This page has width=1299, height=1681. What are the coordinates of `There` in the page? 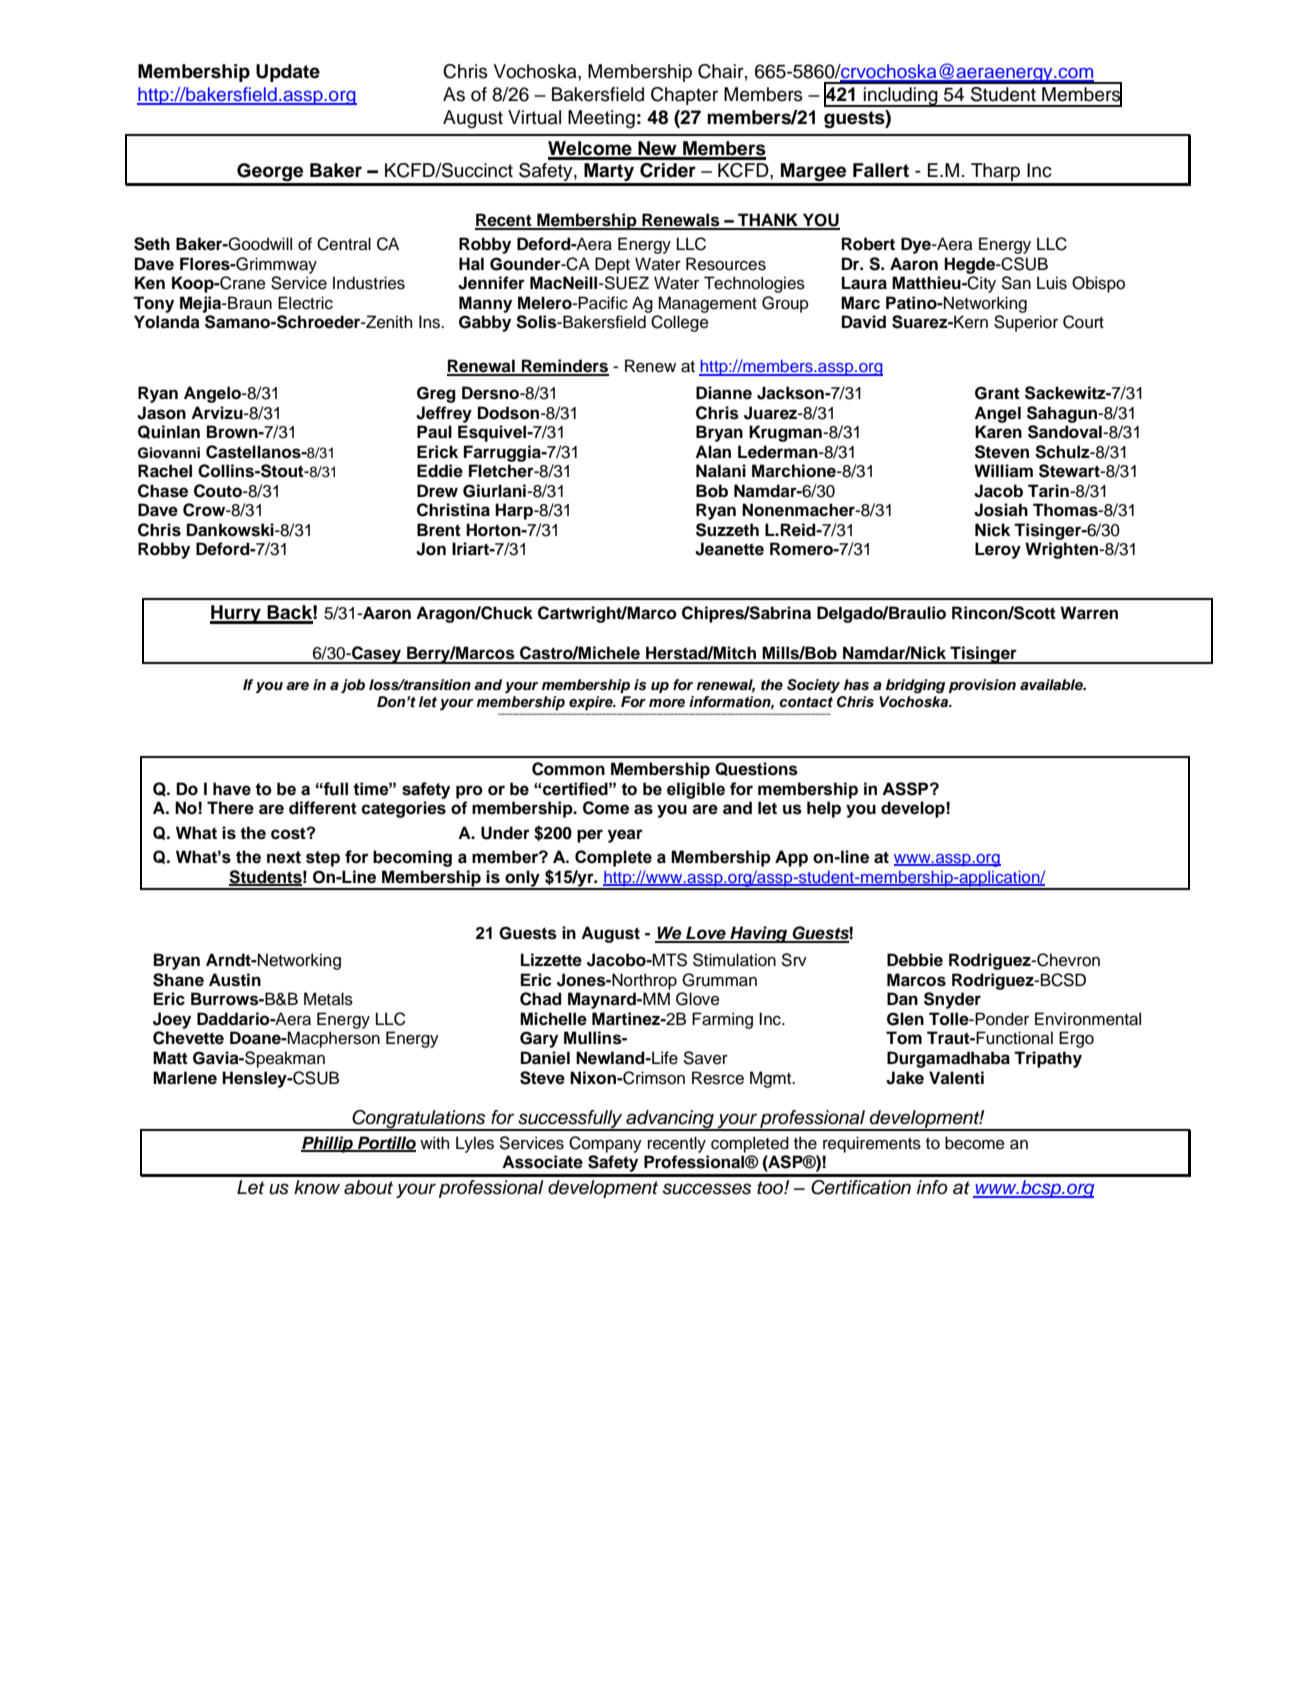 It's located at (230, 808).
